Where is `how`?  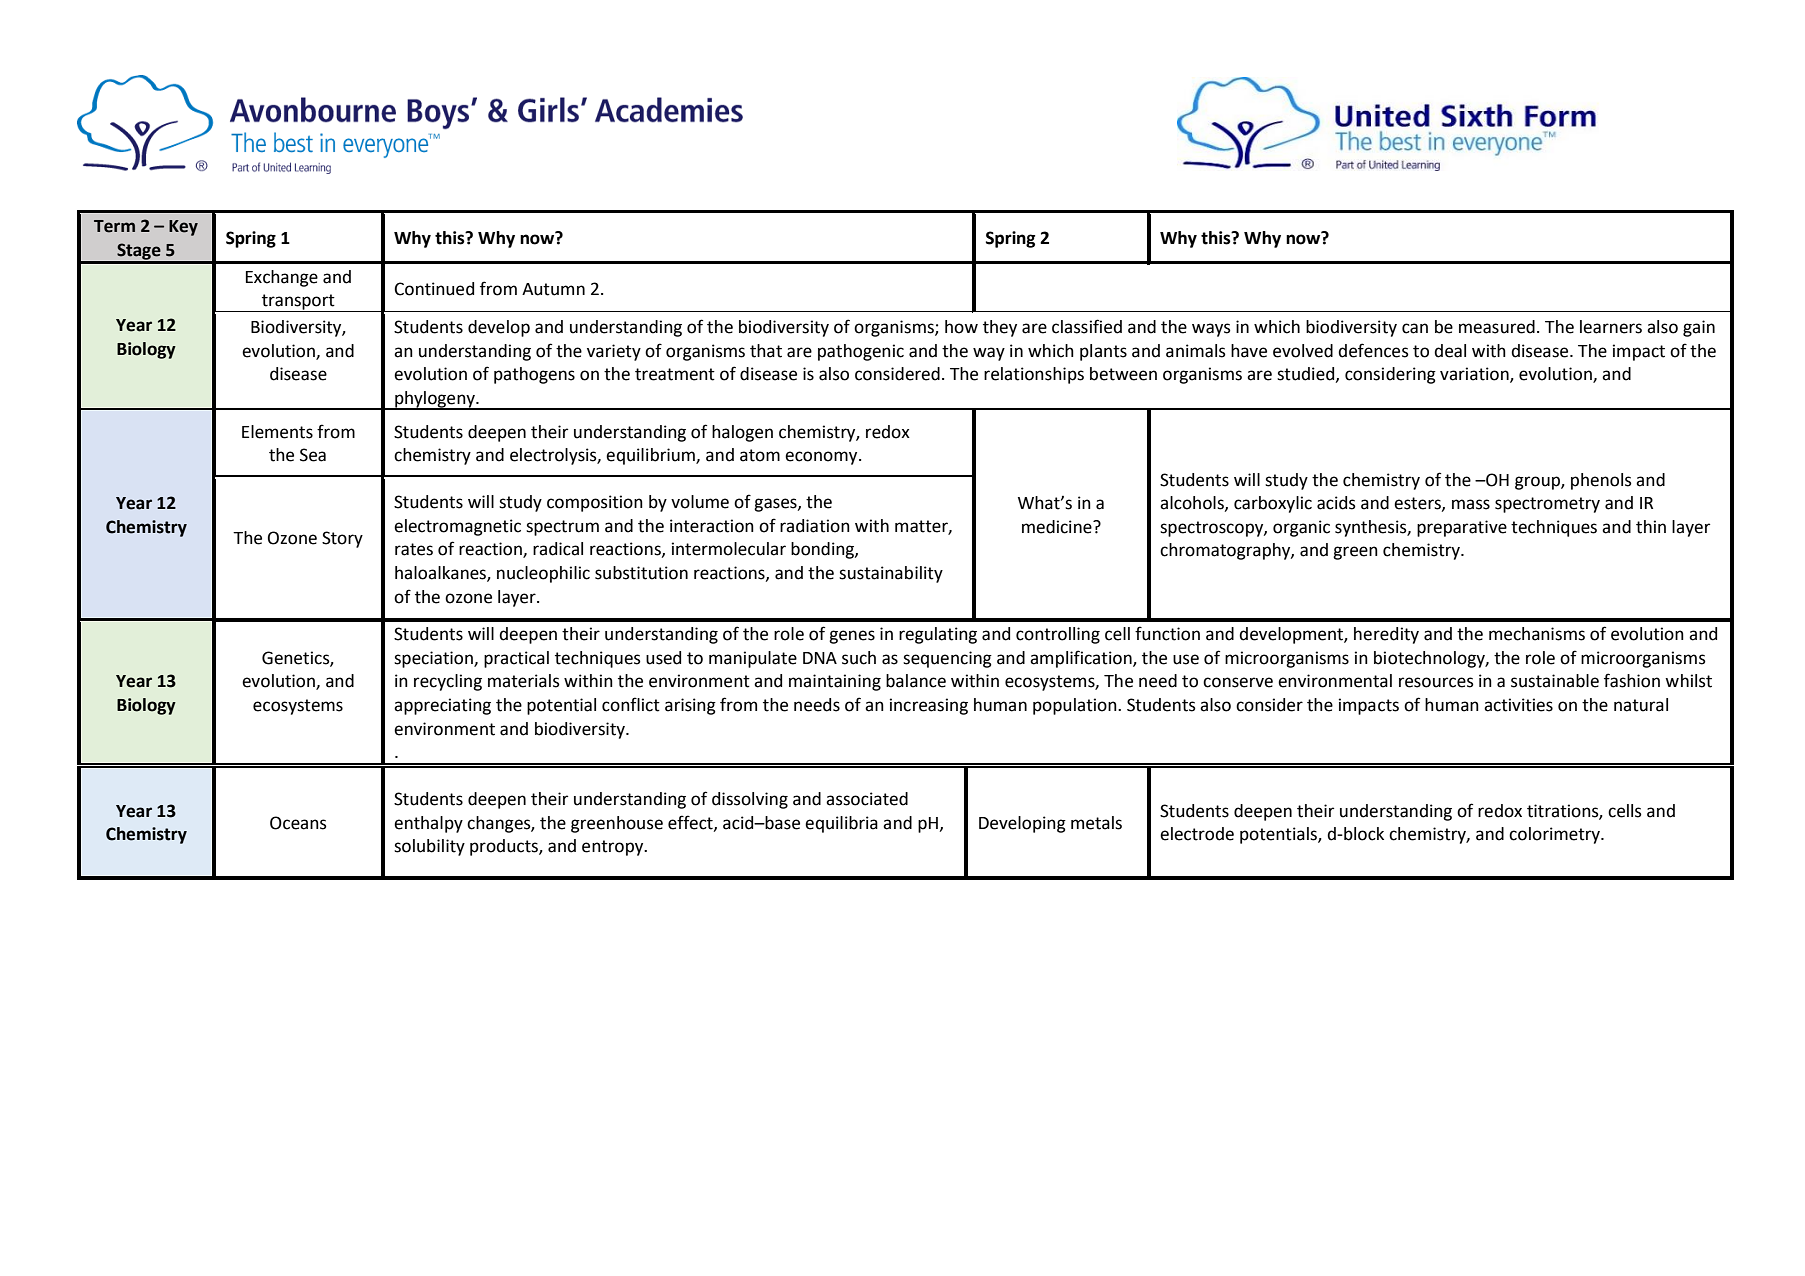
how is located at coordinates (961, 327).
